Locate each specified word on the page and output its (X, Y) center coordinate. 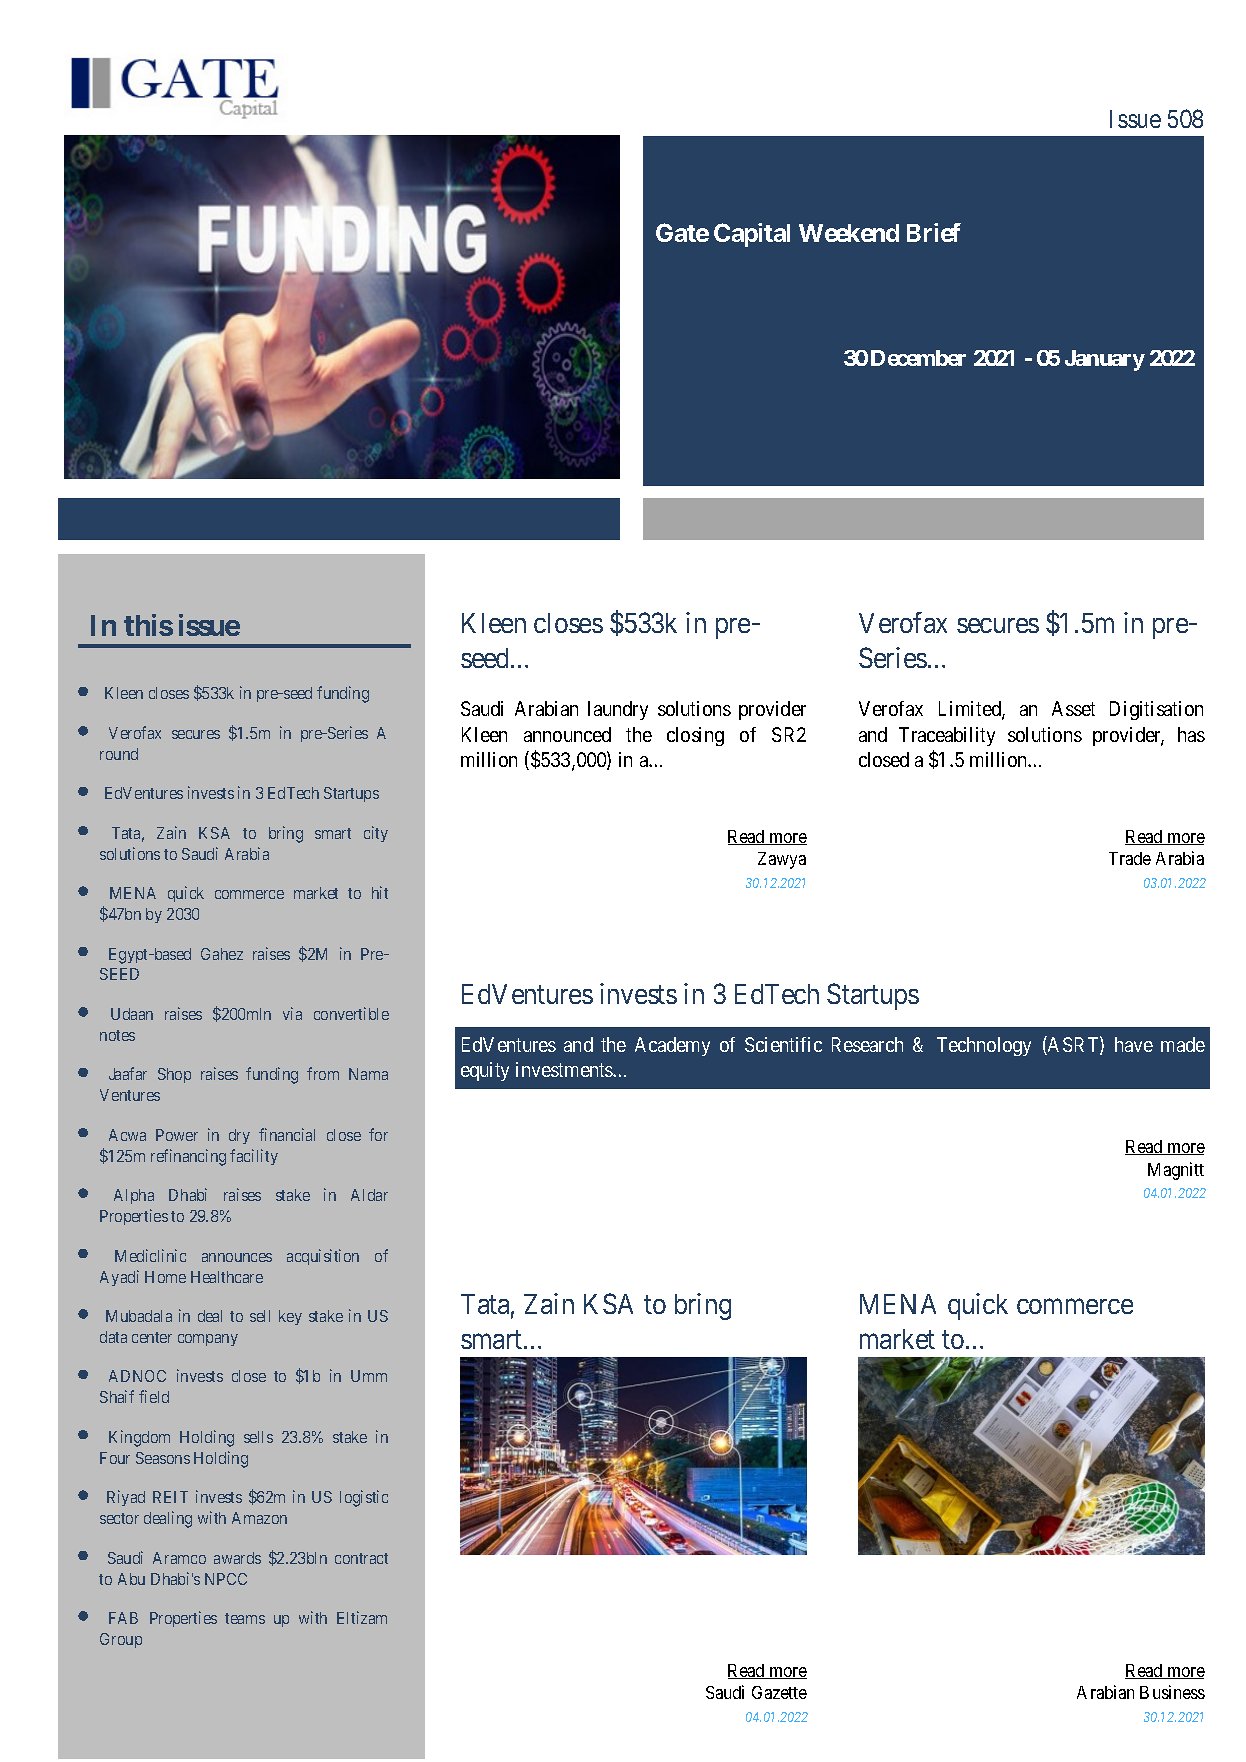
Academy (672, 1046)
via (292, 1013)
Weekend (849, 233)
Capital (752, 235)
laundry (618, 710)
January (1105, 360)
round (119, 754)
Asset (1073, 708)
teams (245, 1618)
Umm (369, 1376)
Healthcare (227, 1277)
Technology (984, 1046)
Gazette (779, 1692)
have (1134, 1044)
